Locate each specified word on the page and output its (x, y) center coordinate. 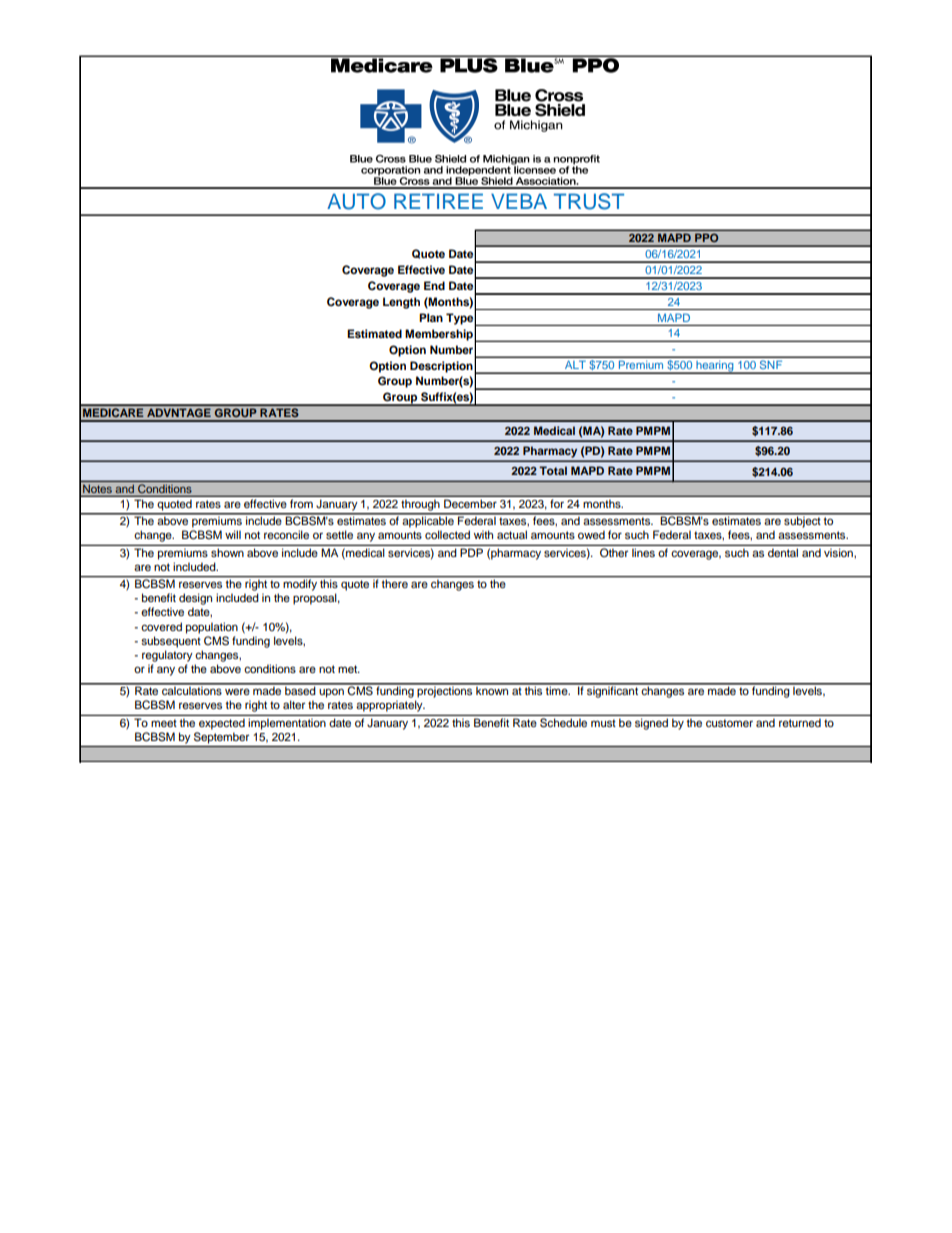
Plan (431, 317)
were (237, 691)
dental (783, 553)
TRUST (589, 201)
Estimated (374, 333)
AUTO (356, 201)
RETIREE (438, 201)
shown (227, 553)
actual (512, 534)
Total (553, 470)
